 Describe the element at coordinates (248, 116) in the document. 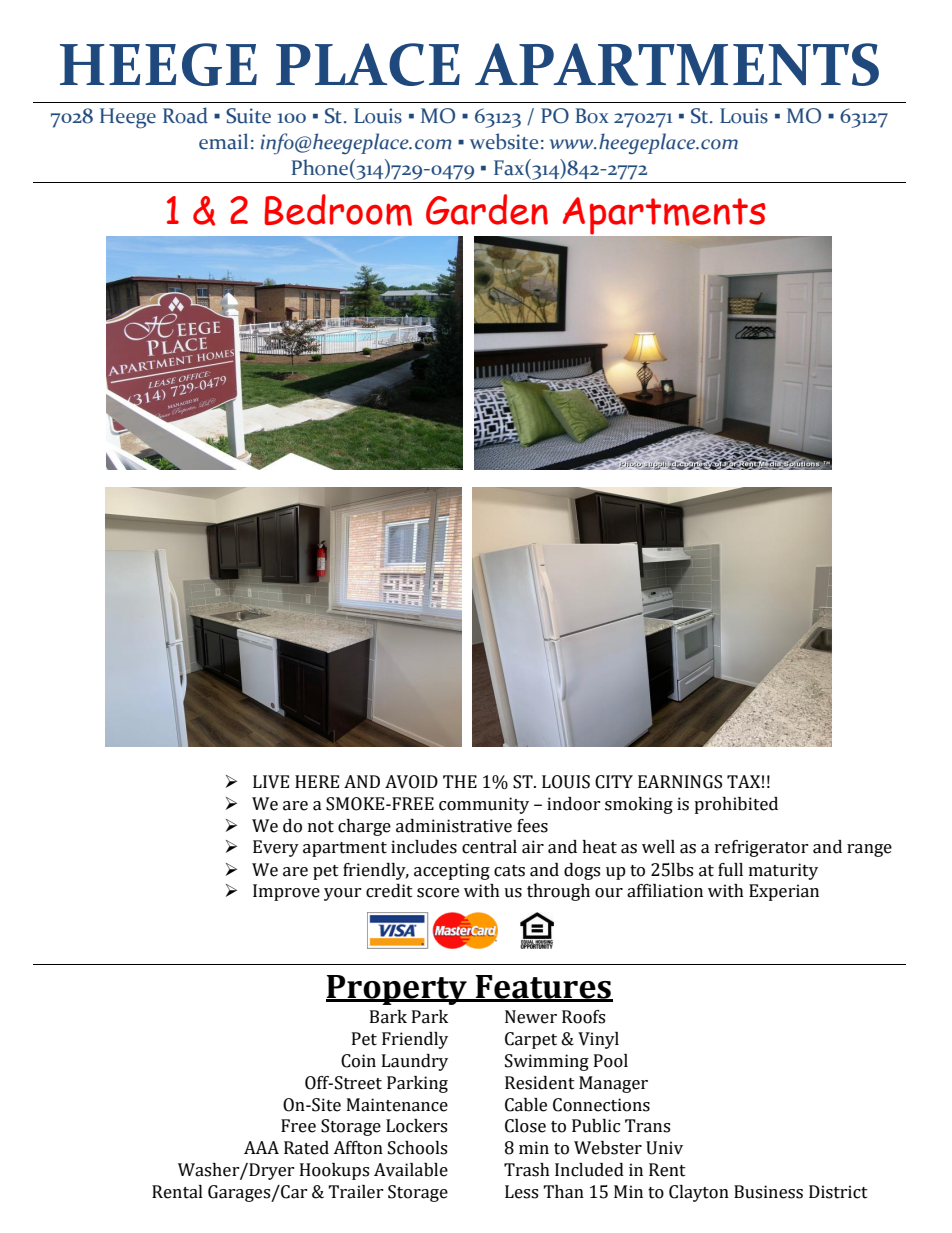

I see `Suite` at that location.
